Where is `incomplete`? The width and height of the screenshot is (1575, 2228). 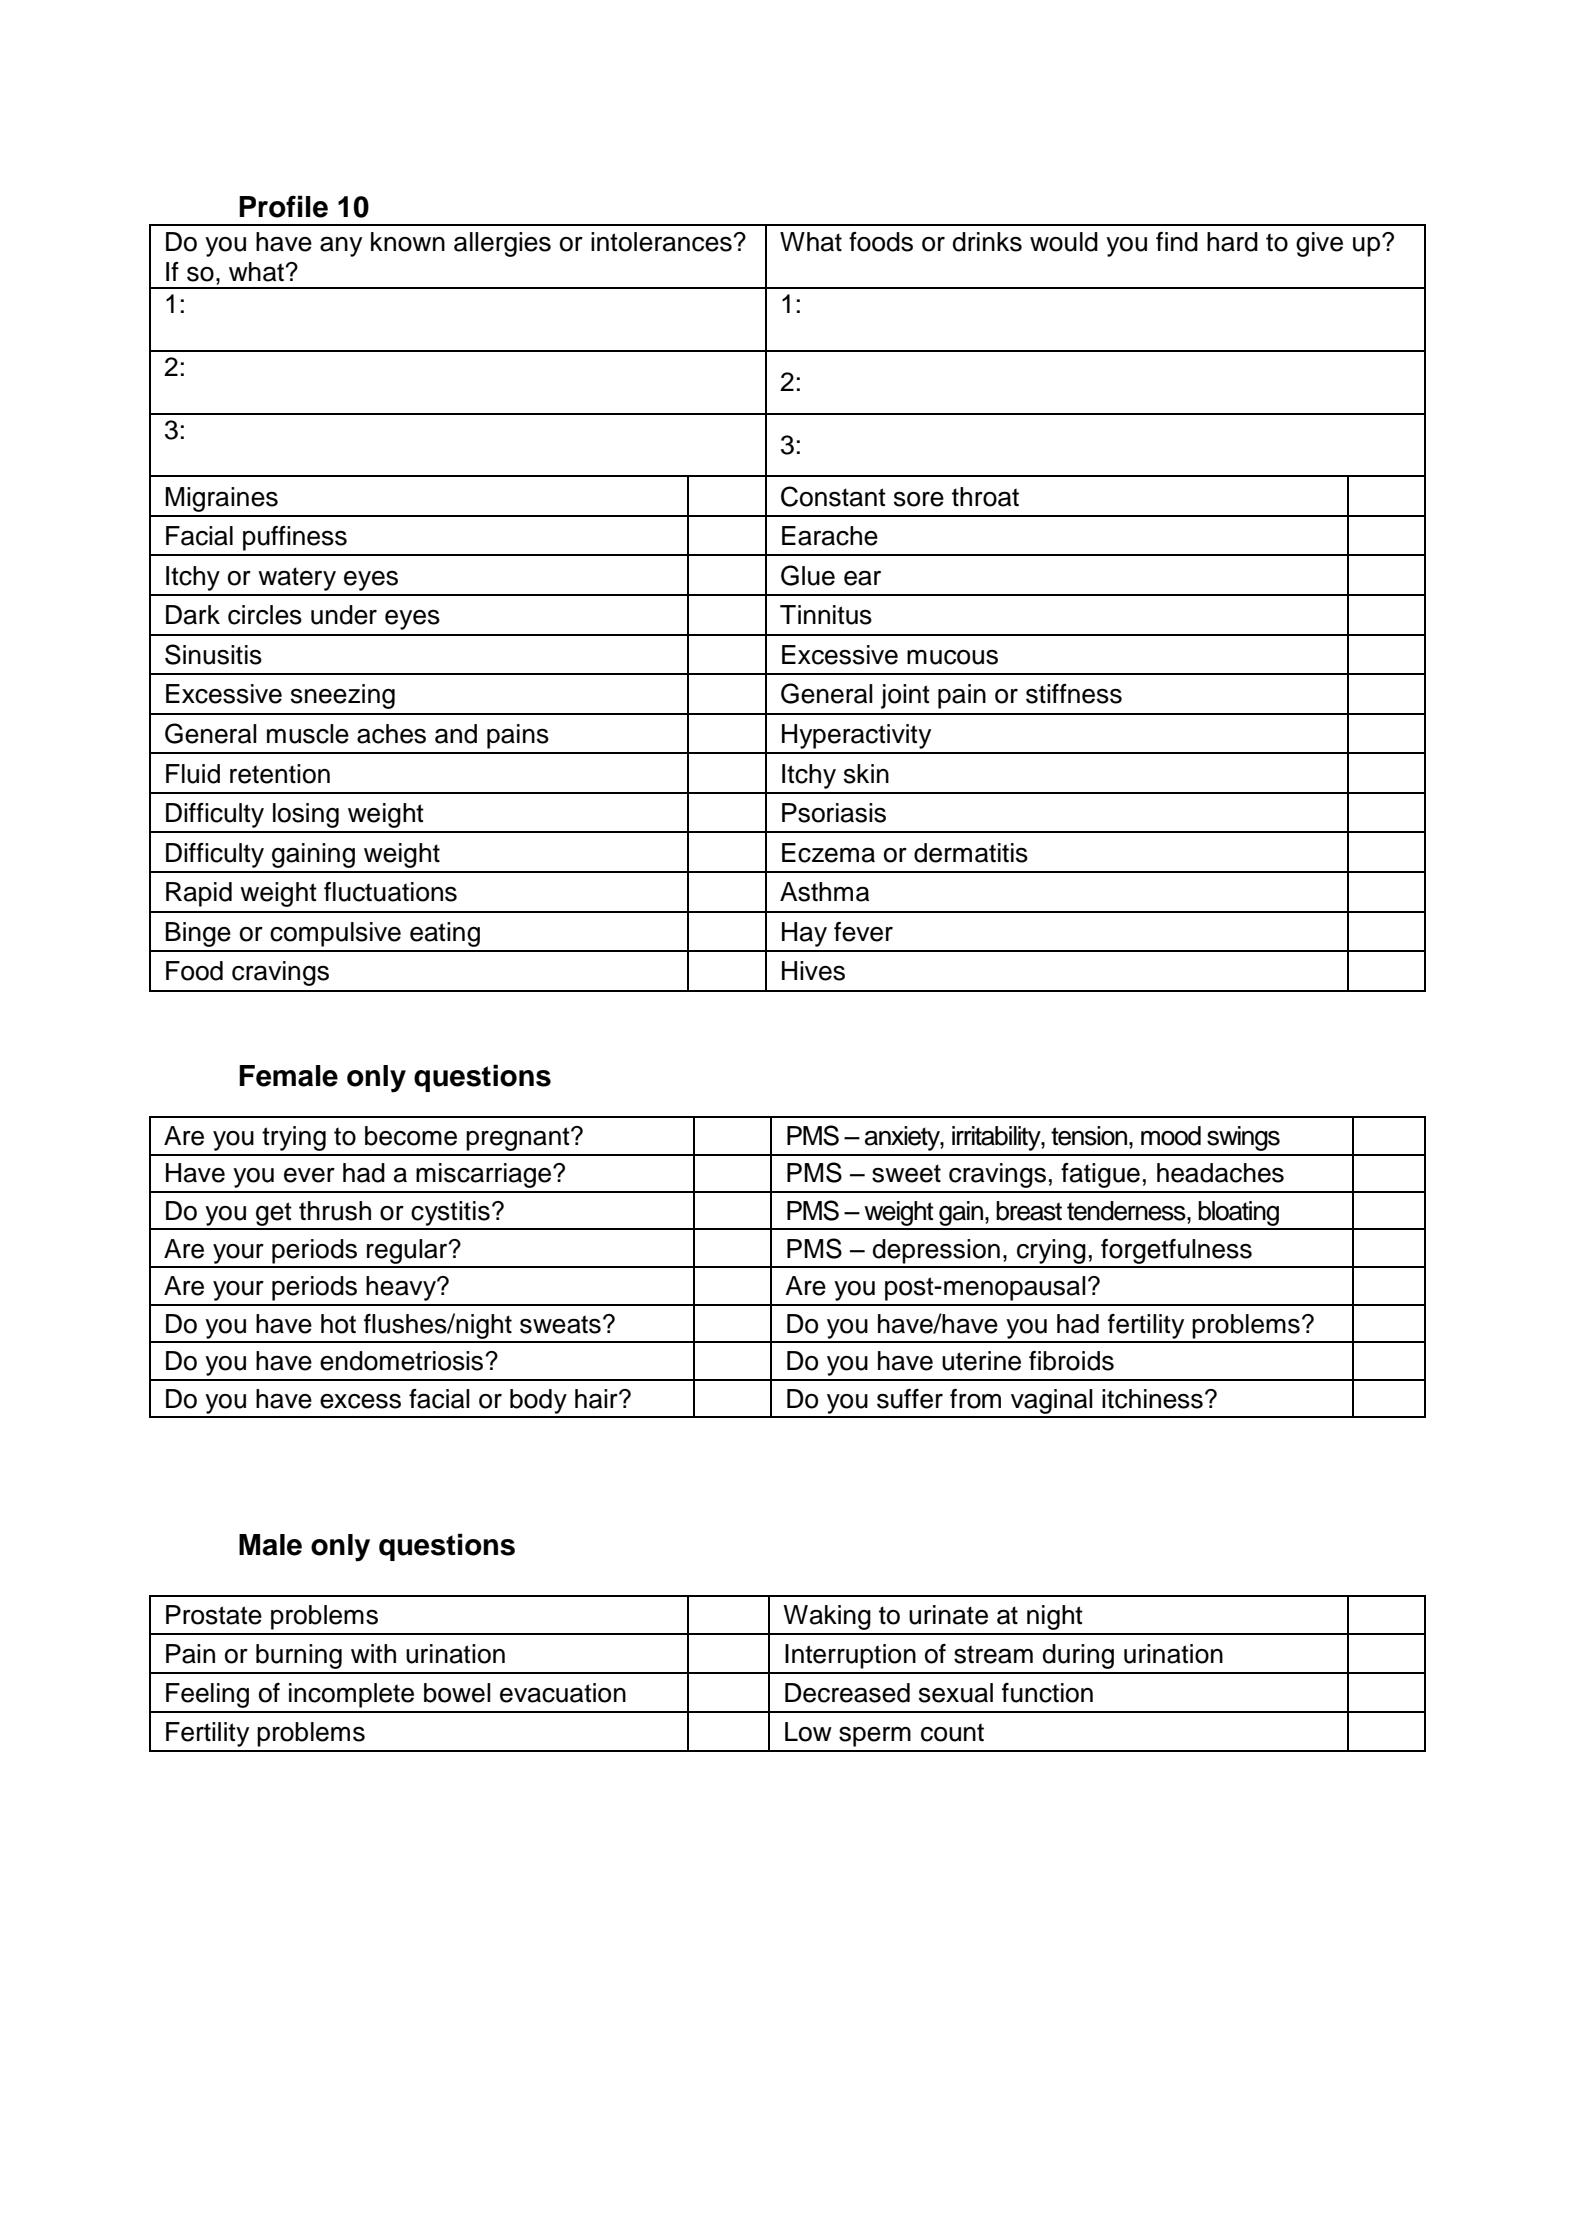
incomplete is located at coordinates (351, 1695).
